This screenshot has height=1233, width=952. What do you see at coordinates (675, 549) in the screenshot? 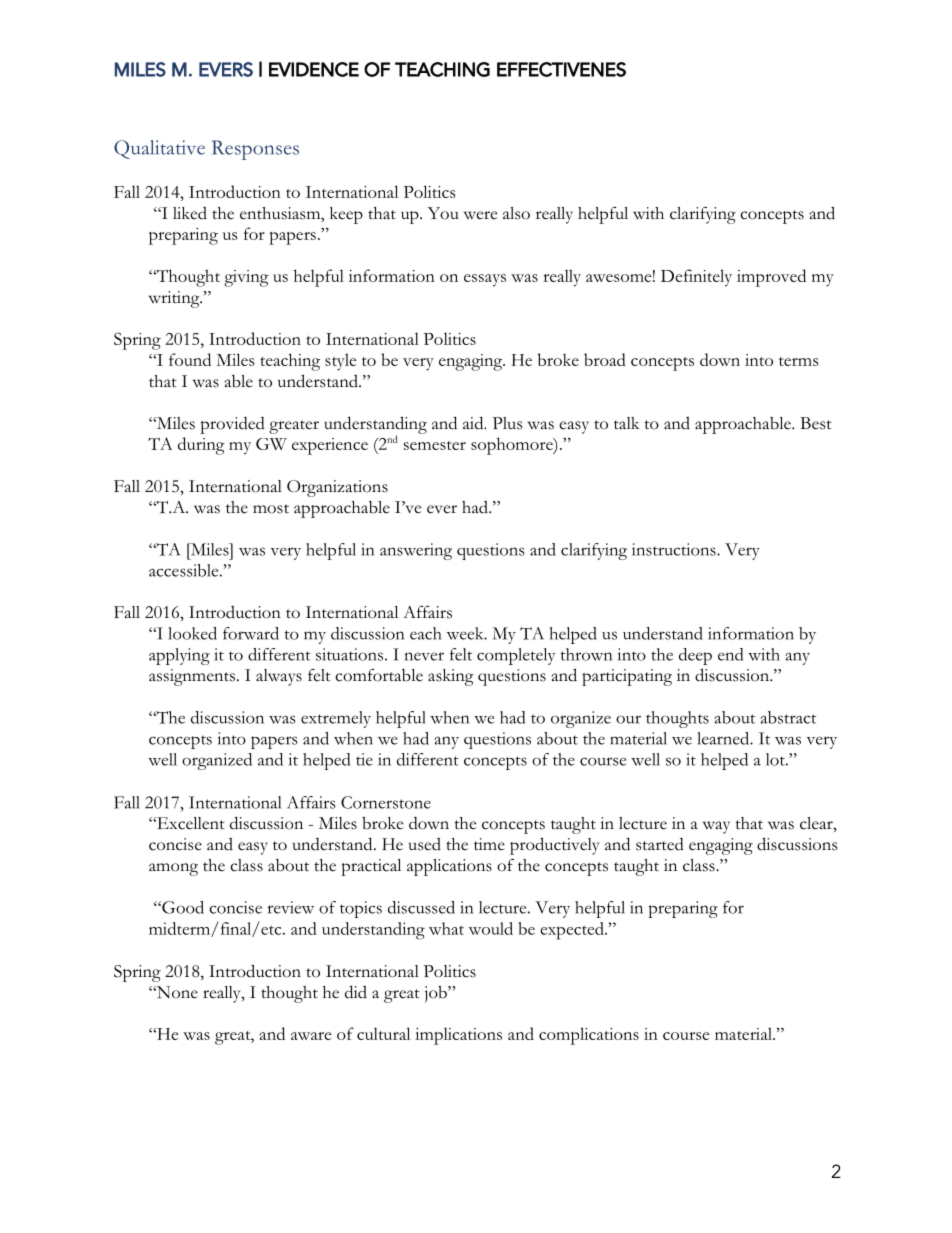
I see `instructions` at bounding box center [675, 549].
